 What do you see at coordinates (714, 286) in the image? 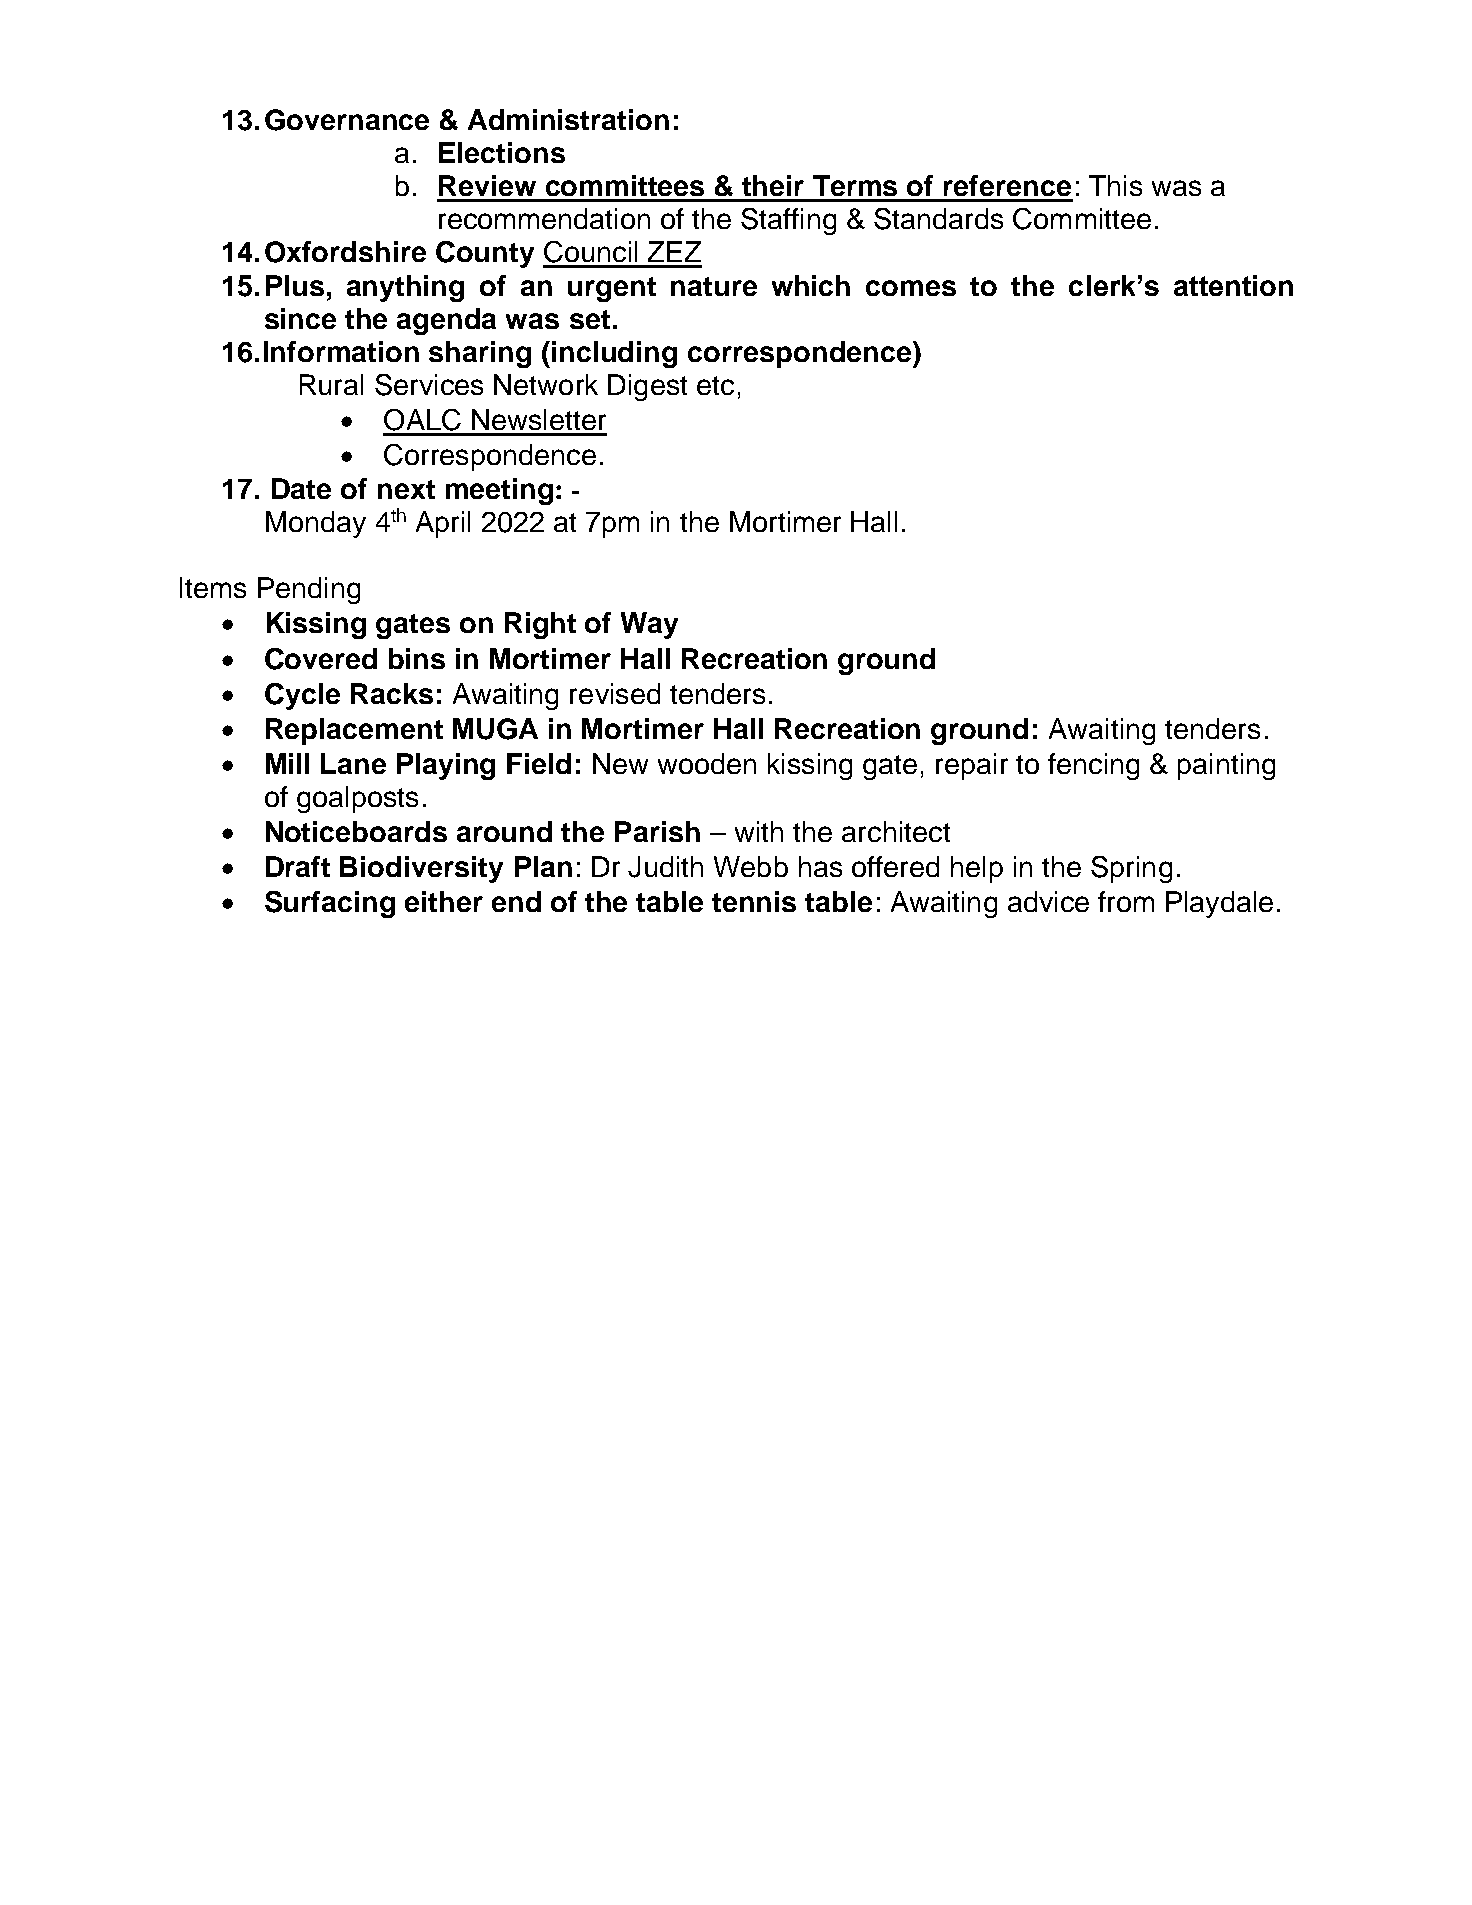
I see `nature` at bounding box center [714, 286].
